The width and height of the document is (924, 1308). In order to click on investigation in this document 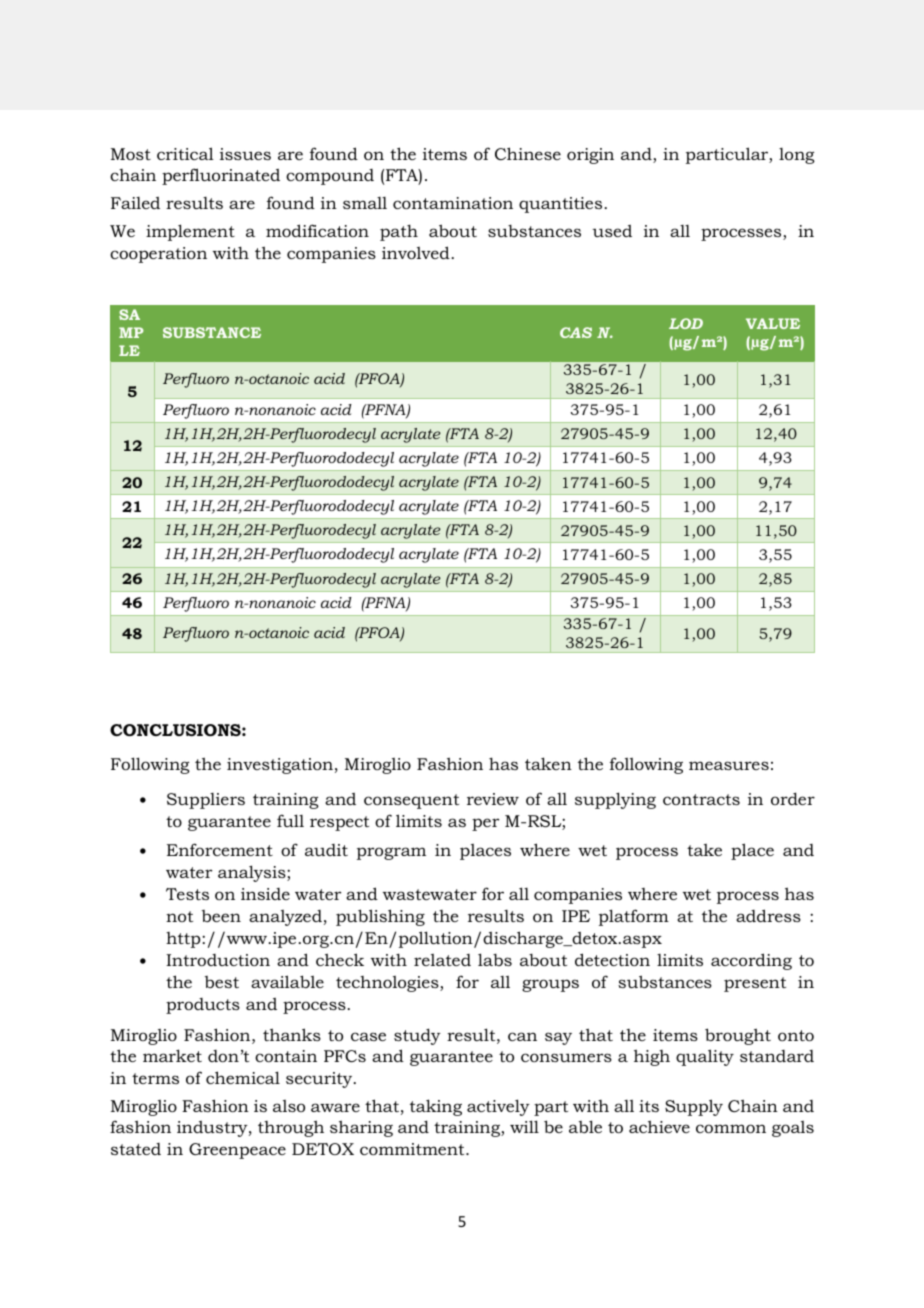, I will do `click(280, 766)`.
